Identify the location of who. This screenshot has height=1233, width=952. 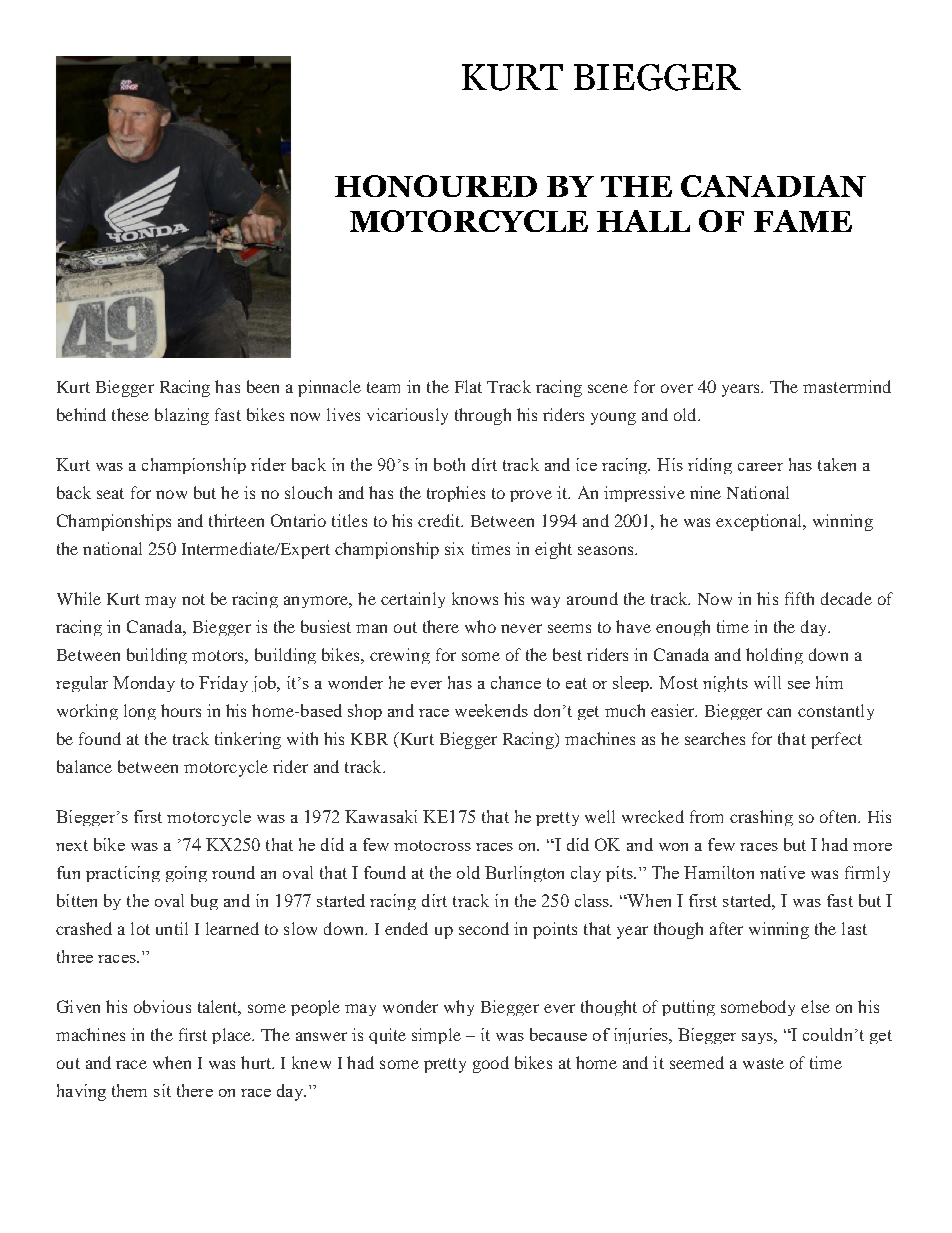
(480, 626).
